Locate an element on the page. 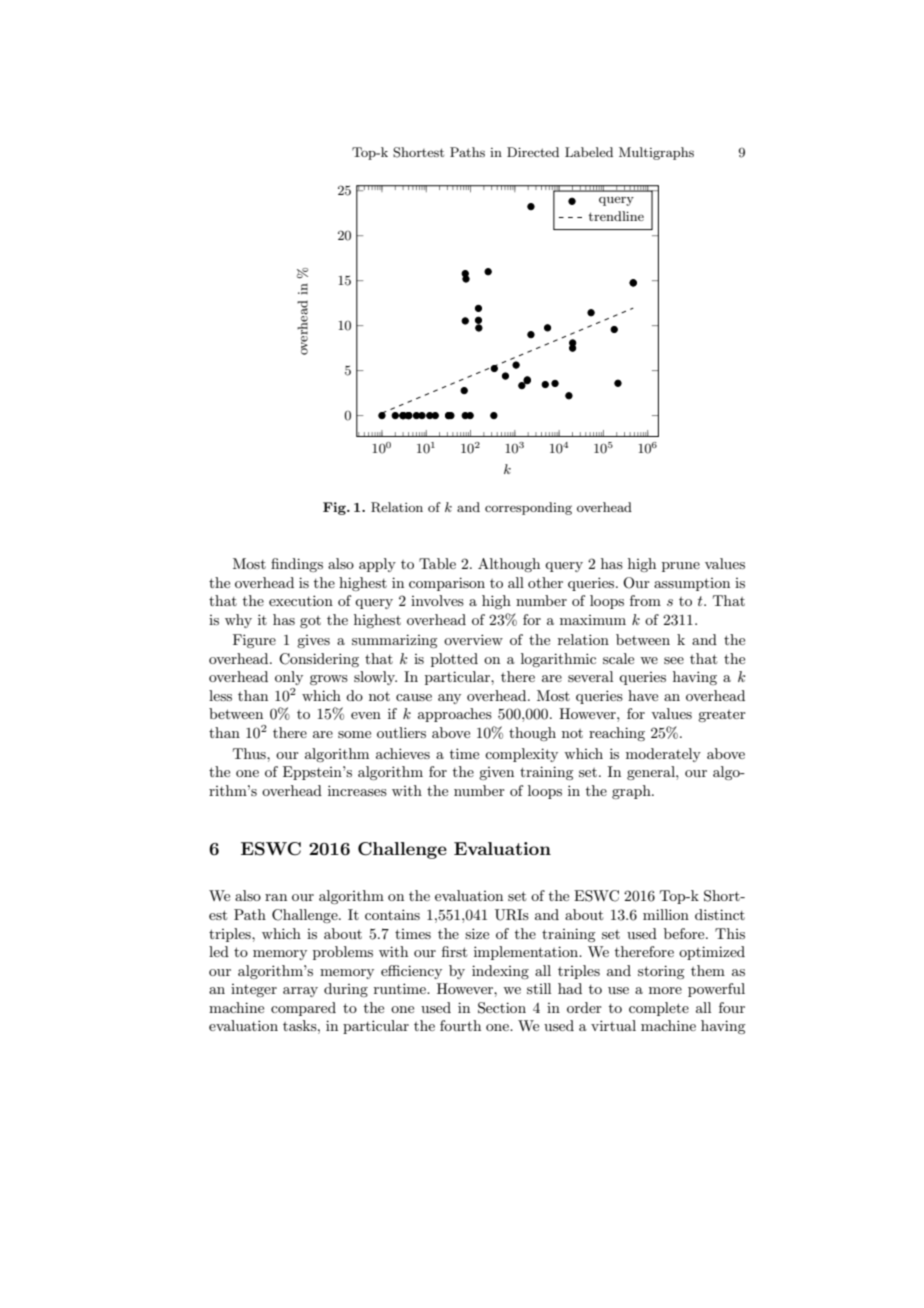  prune is located at coordinates (681, 567).
